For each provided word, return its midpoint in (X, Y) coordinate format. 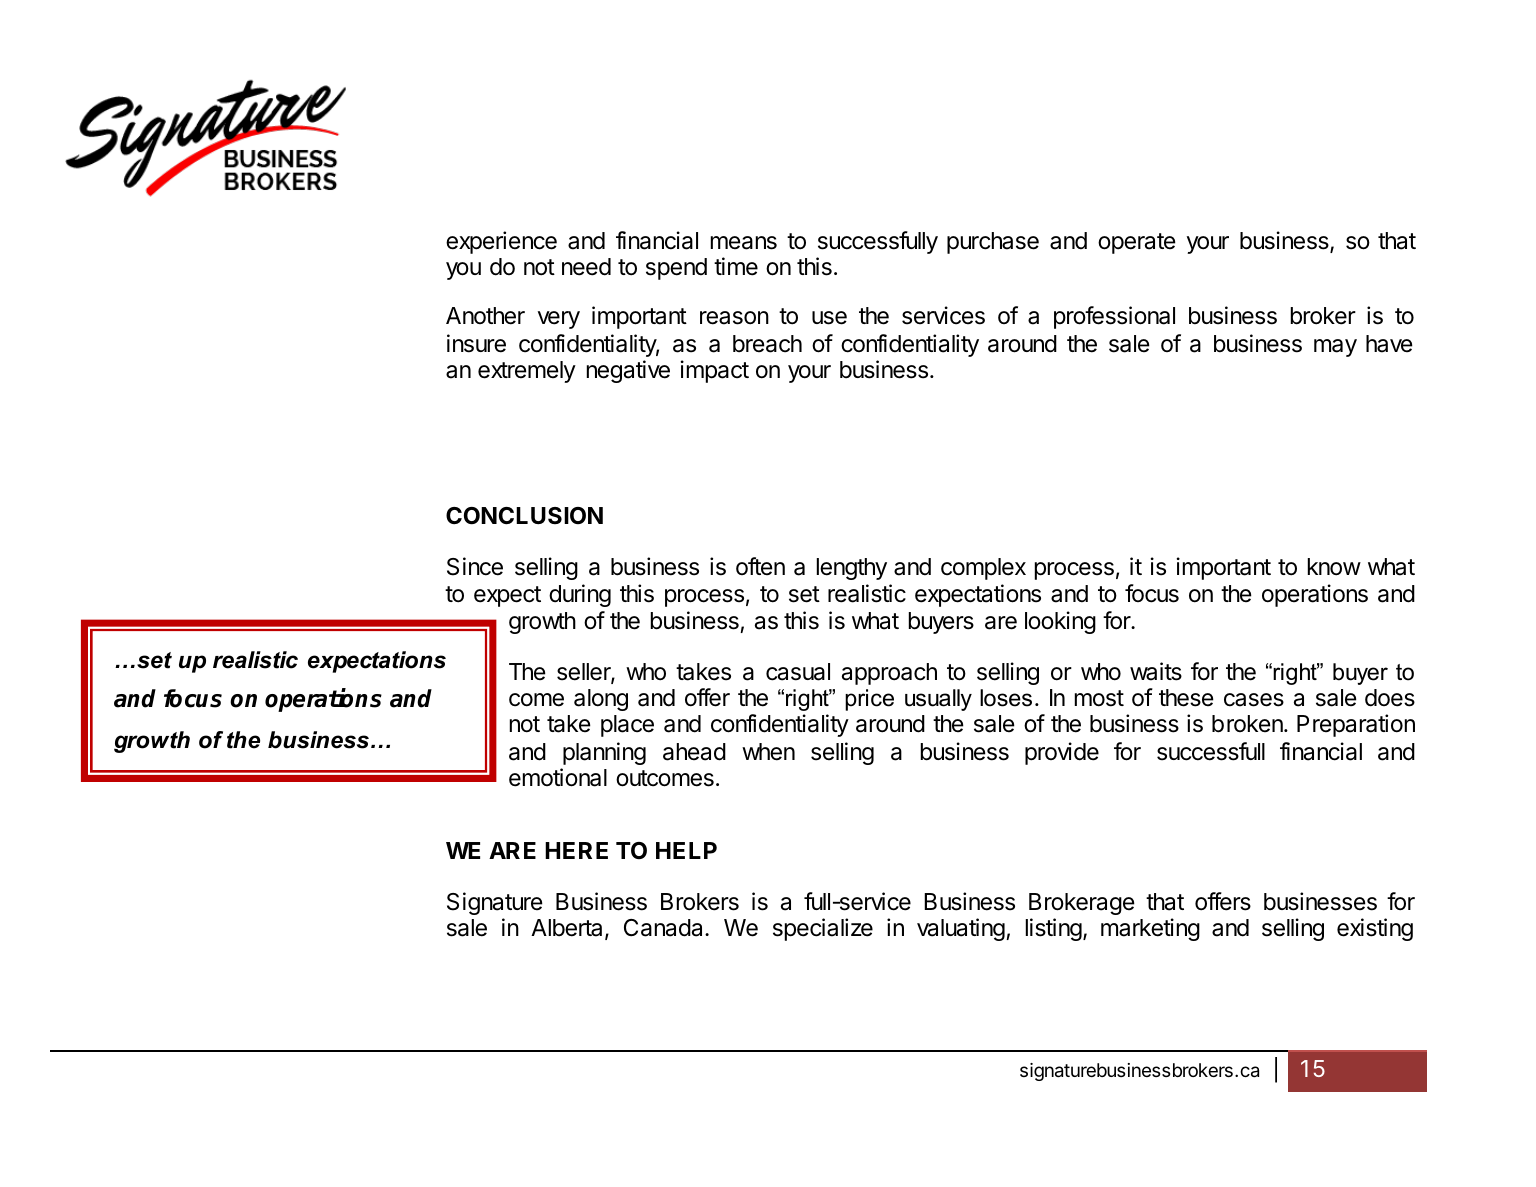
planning (604, 753)
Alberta (568, 929)
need (586, 267)
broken (1248, 724)
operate (1137, 243)
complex (983, 569)
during (580, 595)
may (1335, 348)
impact (715, 371)
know (1334, 567)
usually (938, 700)
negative (628, 371)
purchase (993, 243)
